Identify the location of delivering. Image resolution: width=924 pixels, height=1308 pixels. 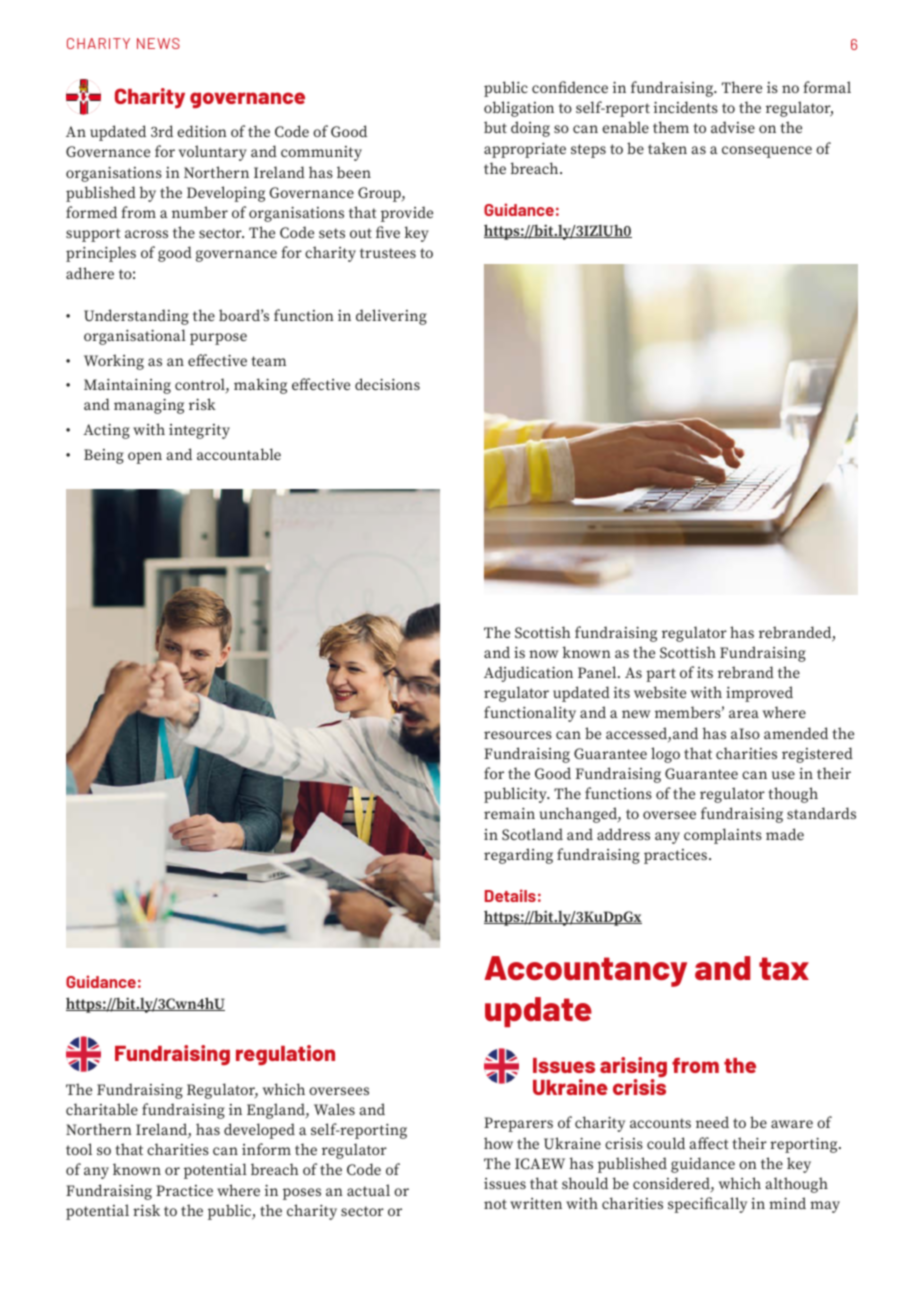
(391, 317).
